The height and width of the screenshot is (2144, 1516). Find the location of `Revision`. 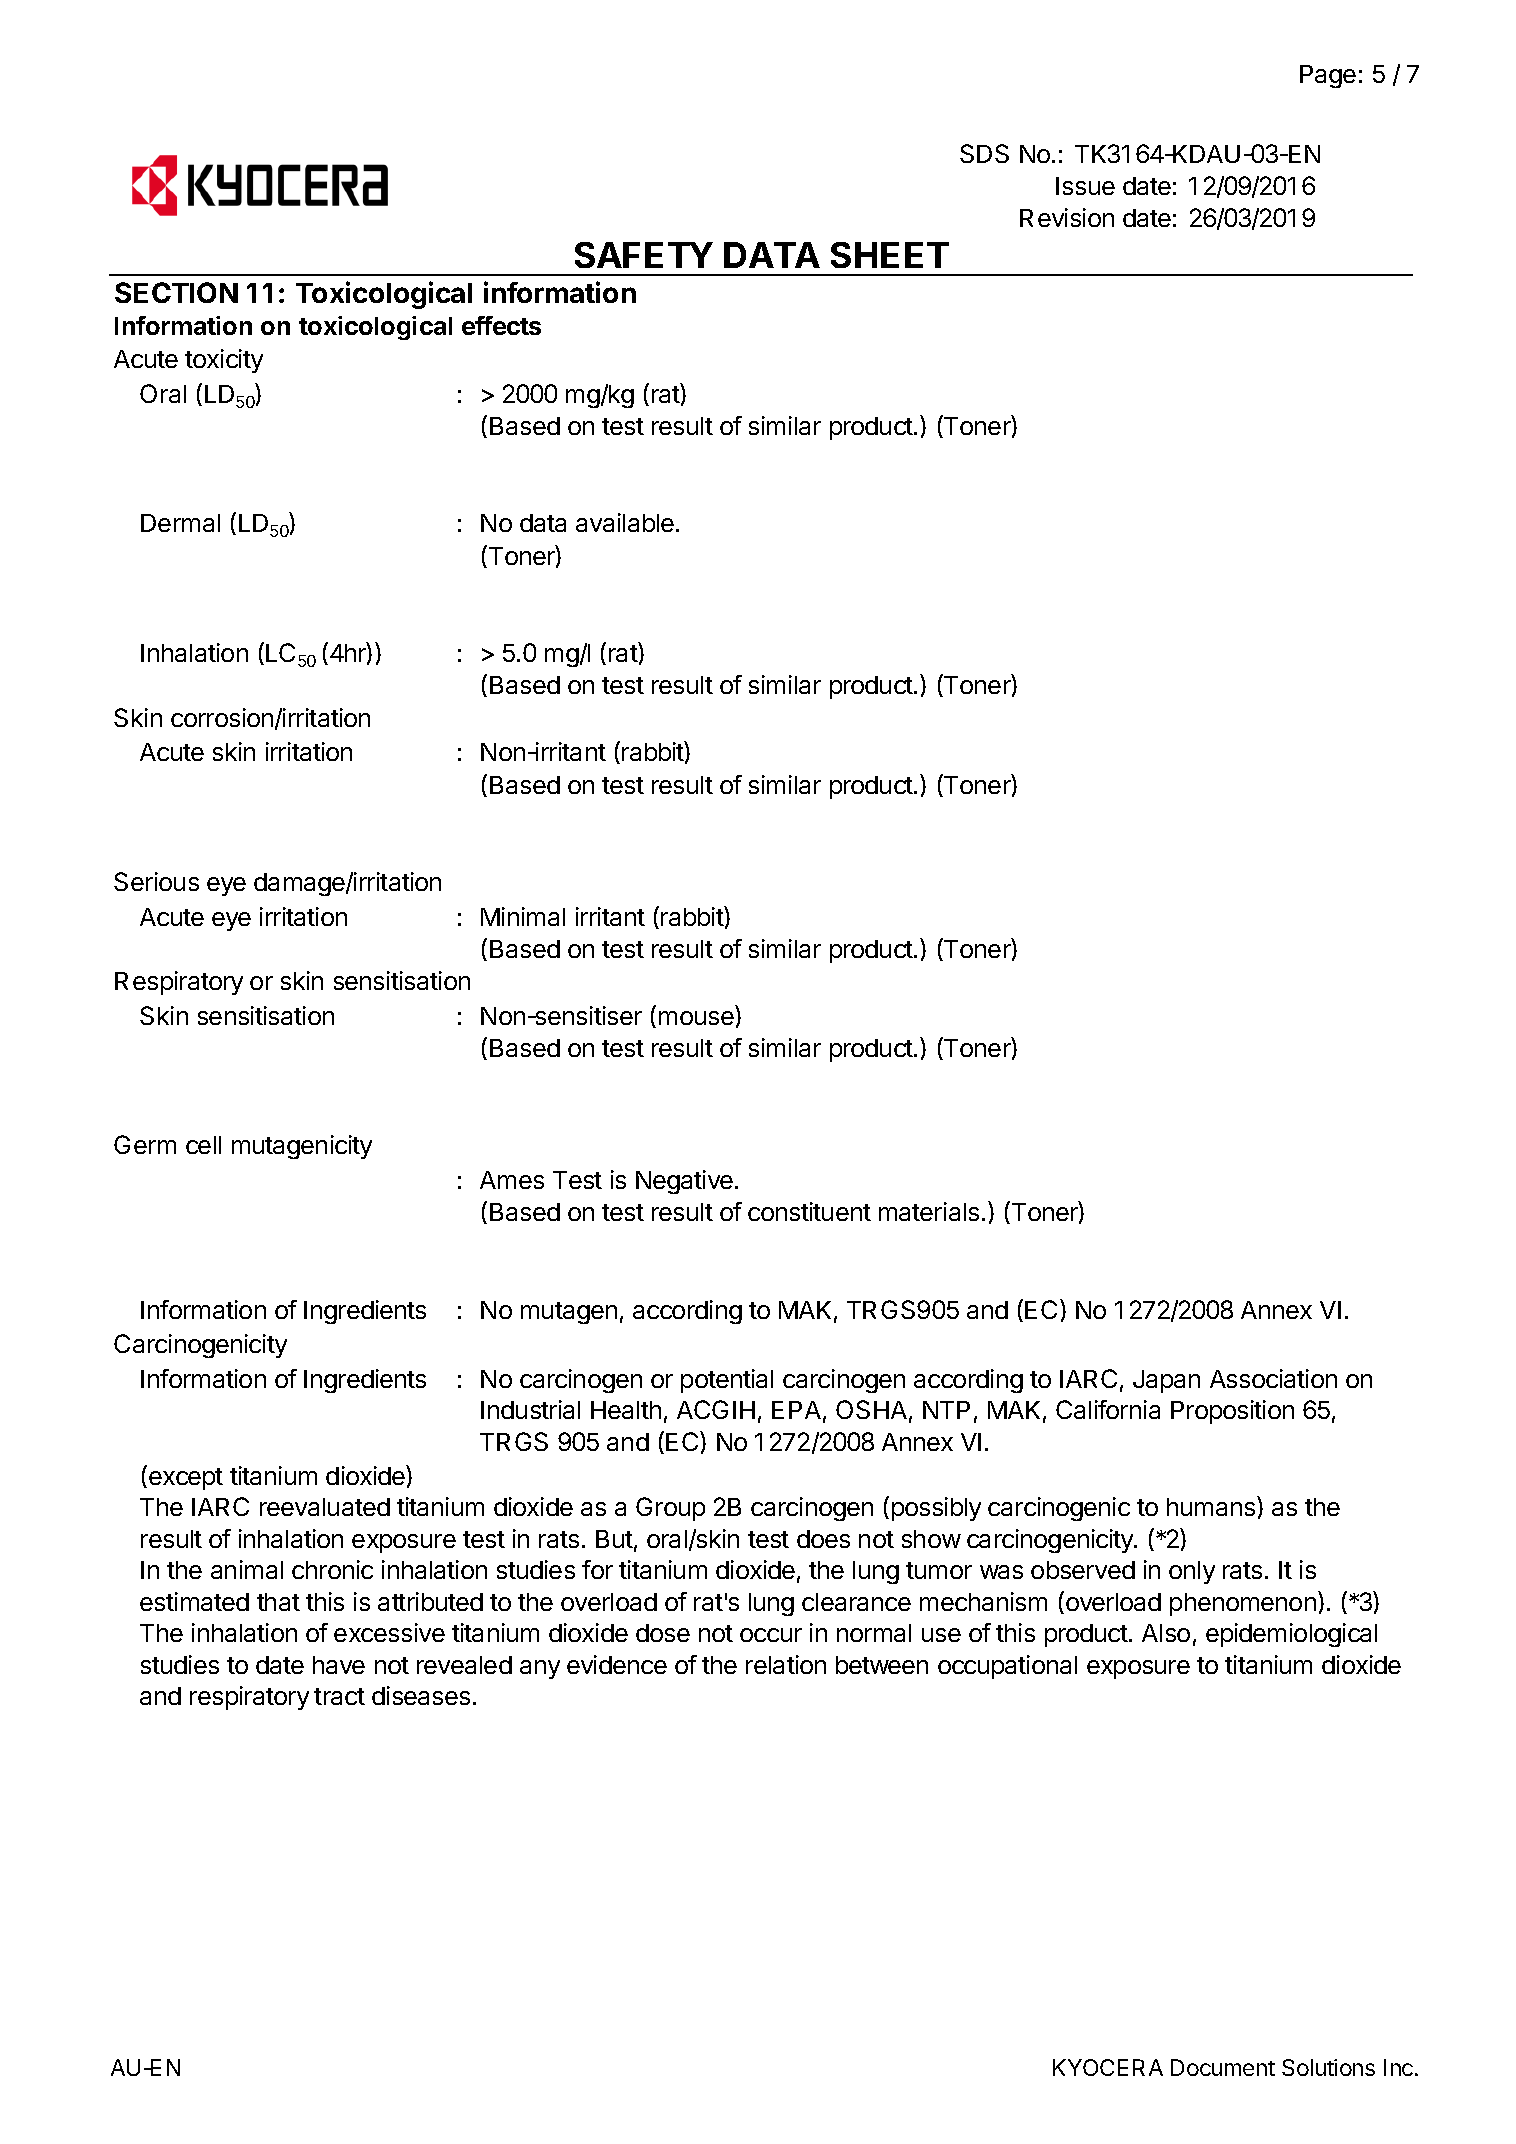

Revision is located at coordinates (1067, 217).
